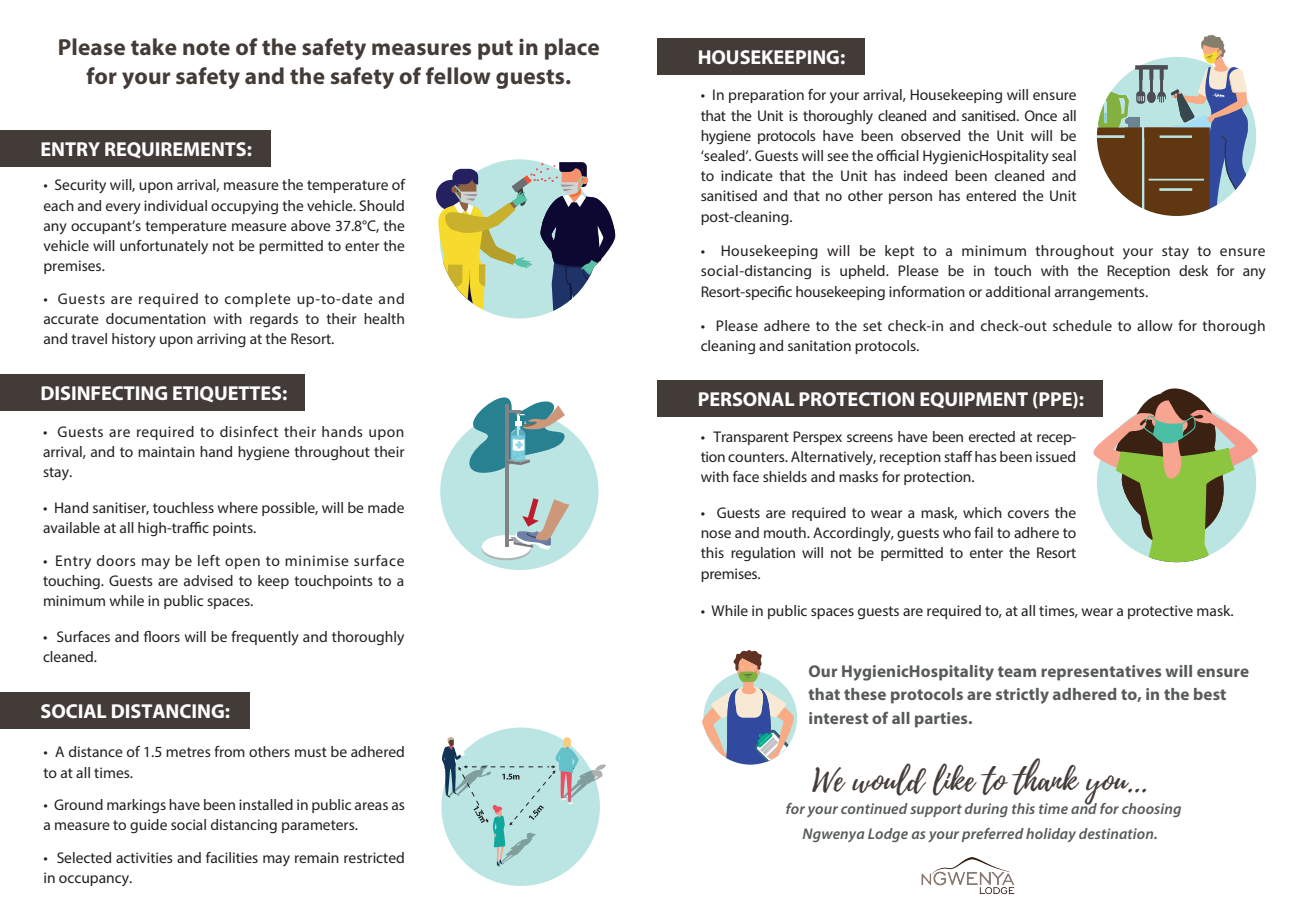  What do you see at coordinates (1082, 325) in the image?
I see `schedule` at bounding box center [1082, 325].
